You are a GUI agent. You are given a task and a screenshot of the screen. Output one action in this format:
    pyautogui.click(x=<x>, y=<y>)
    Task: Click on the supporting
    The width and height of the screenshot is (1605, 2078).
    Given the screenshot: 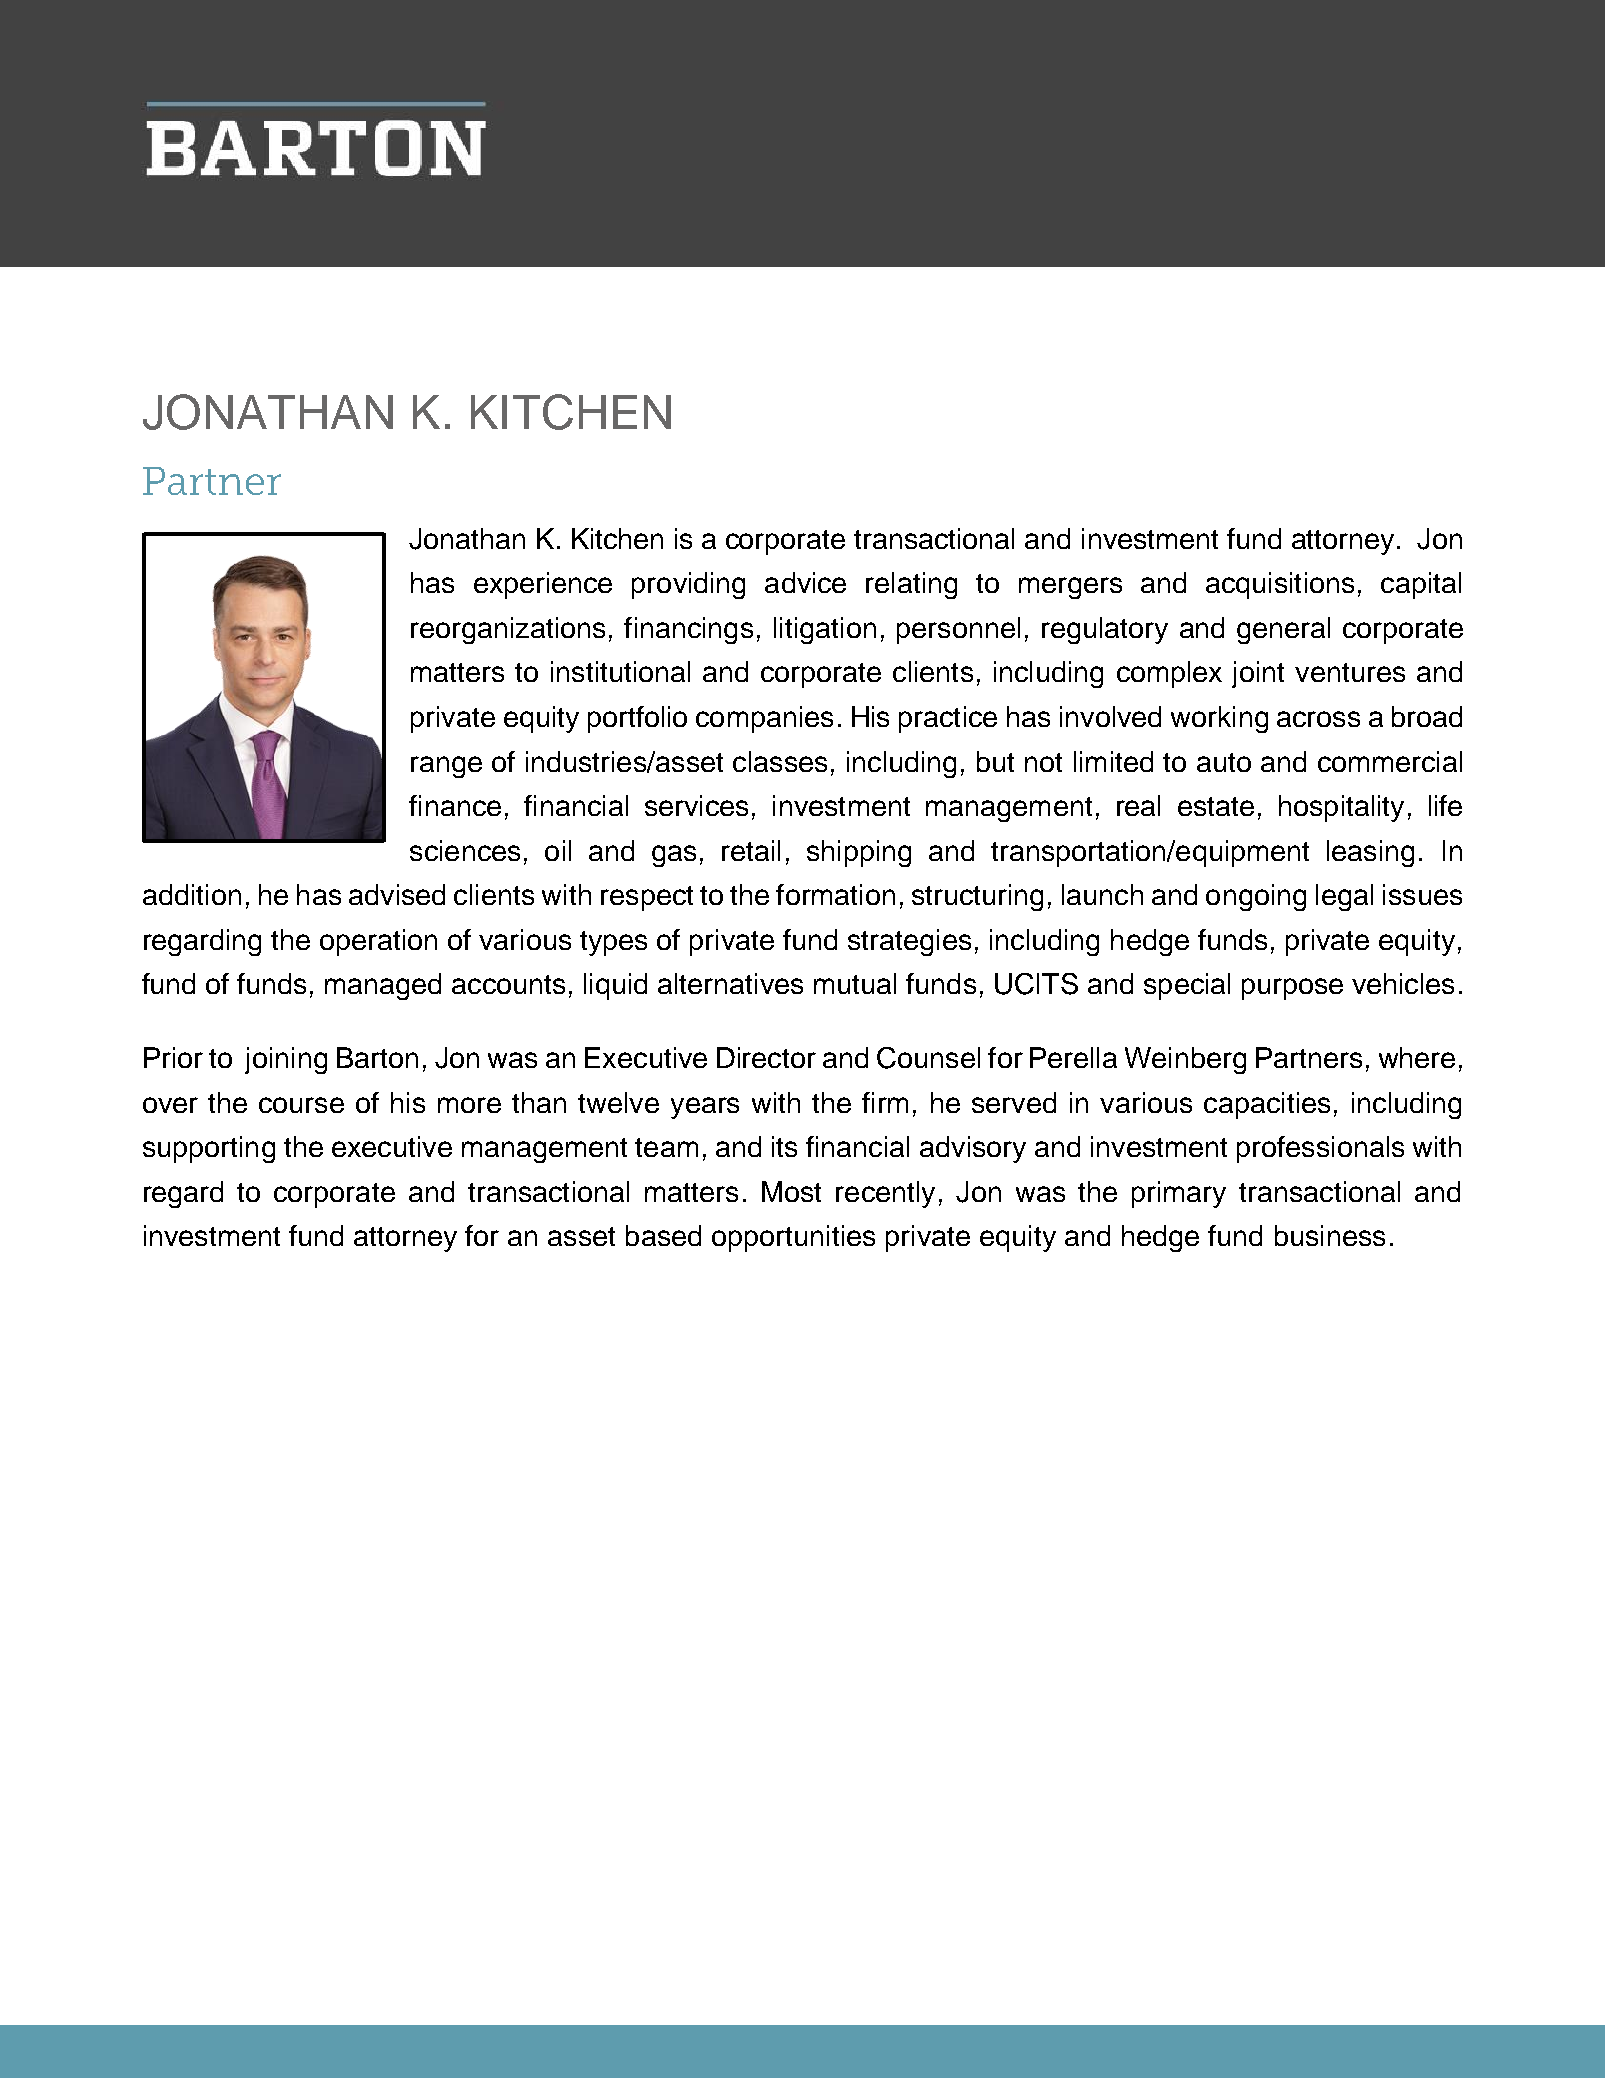 What is the action you would take?
    pyautogui.click(x=209, y=1149)
